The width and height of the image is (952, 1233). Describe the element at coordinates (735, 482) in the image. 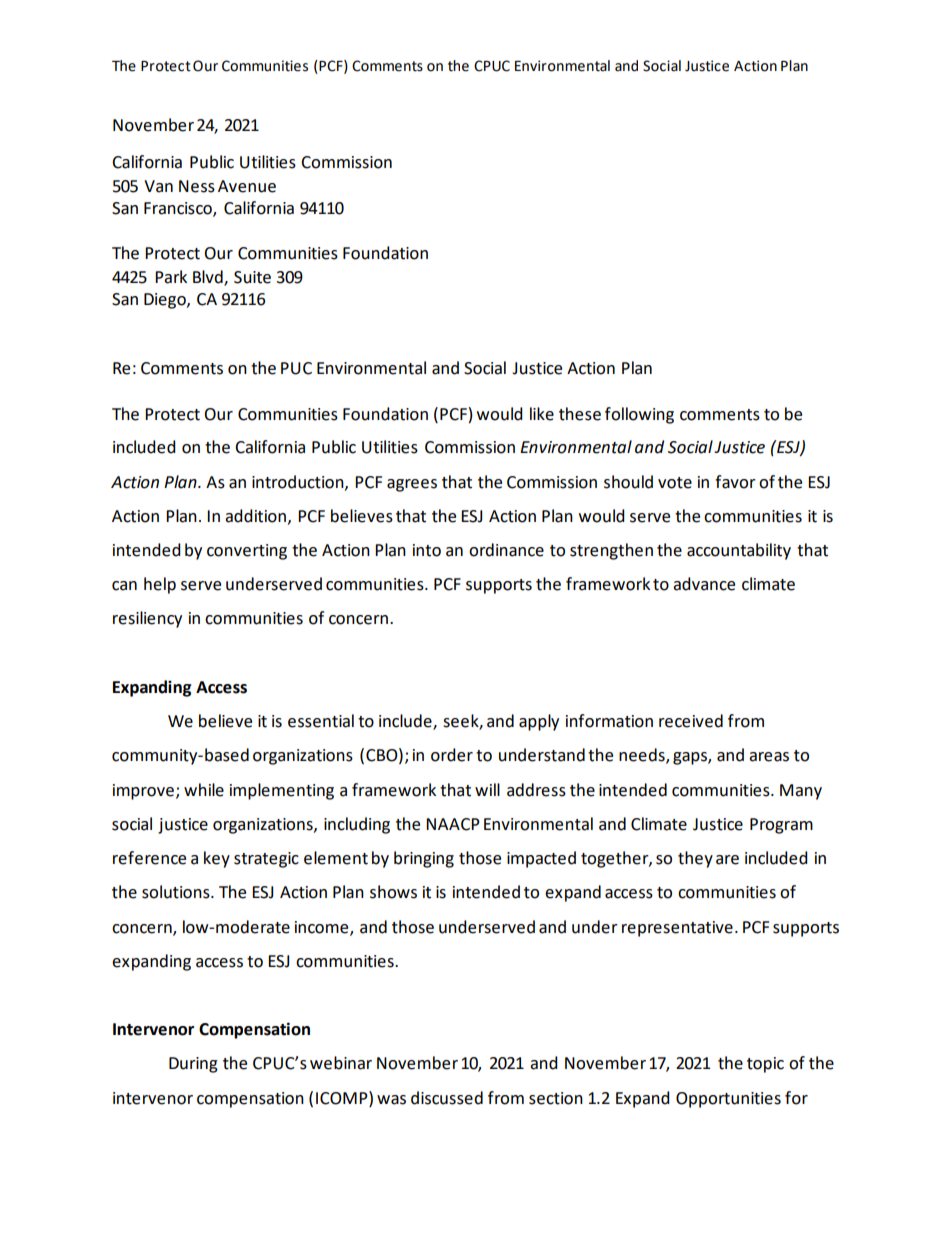

I see `favor` at that location.
